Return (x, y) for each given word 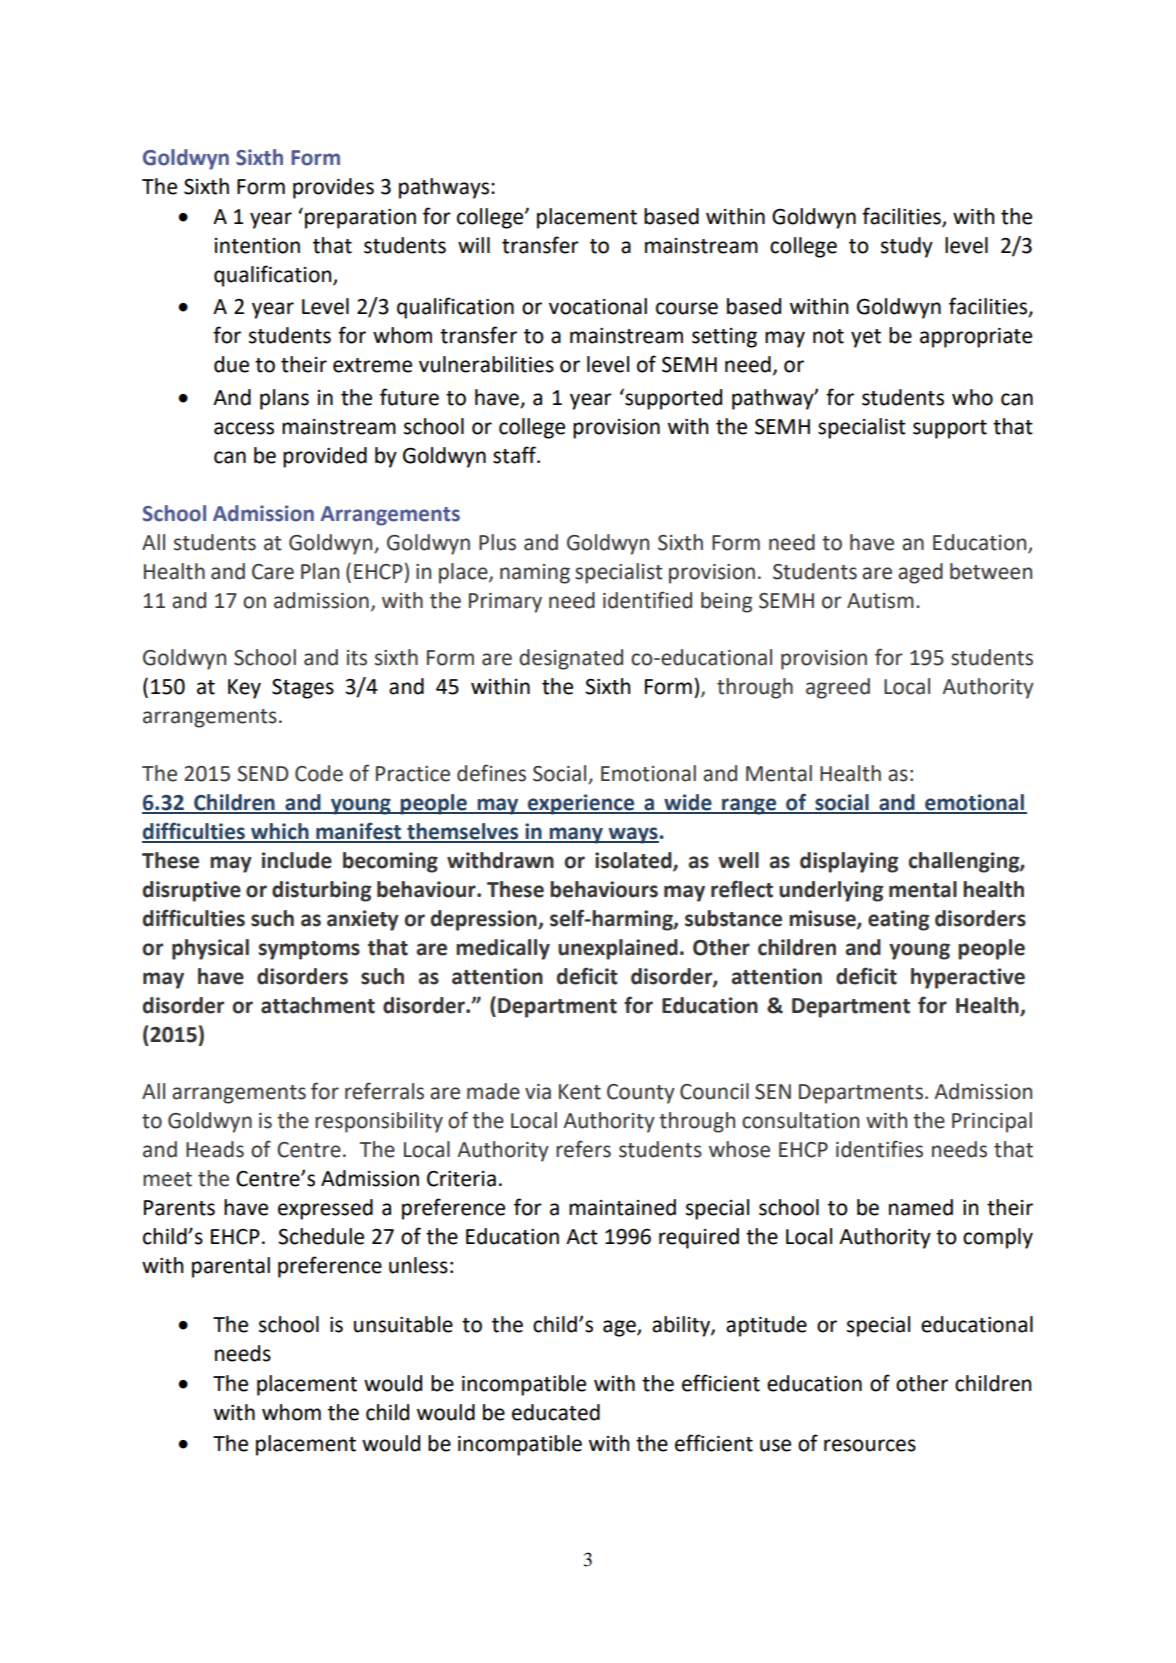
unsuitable (403, 1324)
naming (535, 574)
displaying (849, 862)
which (280, 832)
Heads (215, 1149)
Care (273, 572)
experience (581, 804)
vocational (598, 306)
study (907, 247)
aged (920, 573)
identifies (879, 1149)
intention (257, 246)
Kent (580, 1092)
